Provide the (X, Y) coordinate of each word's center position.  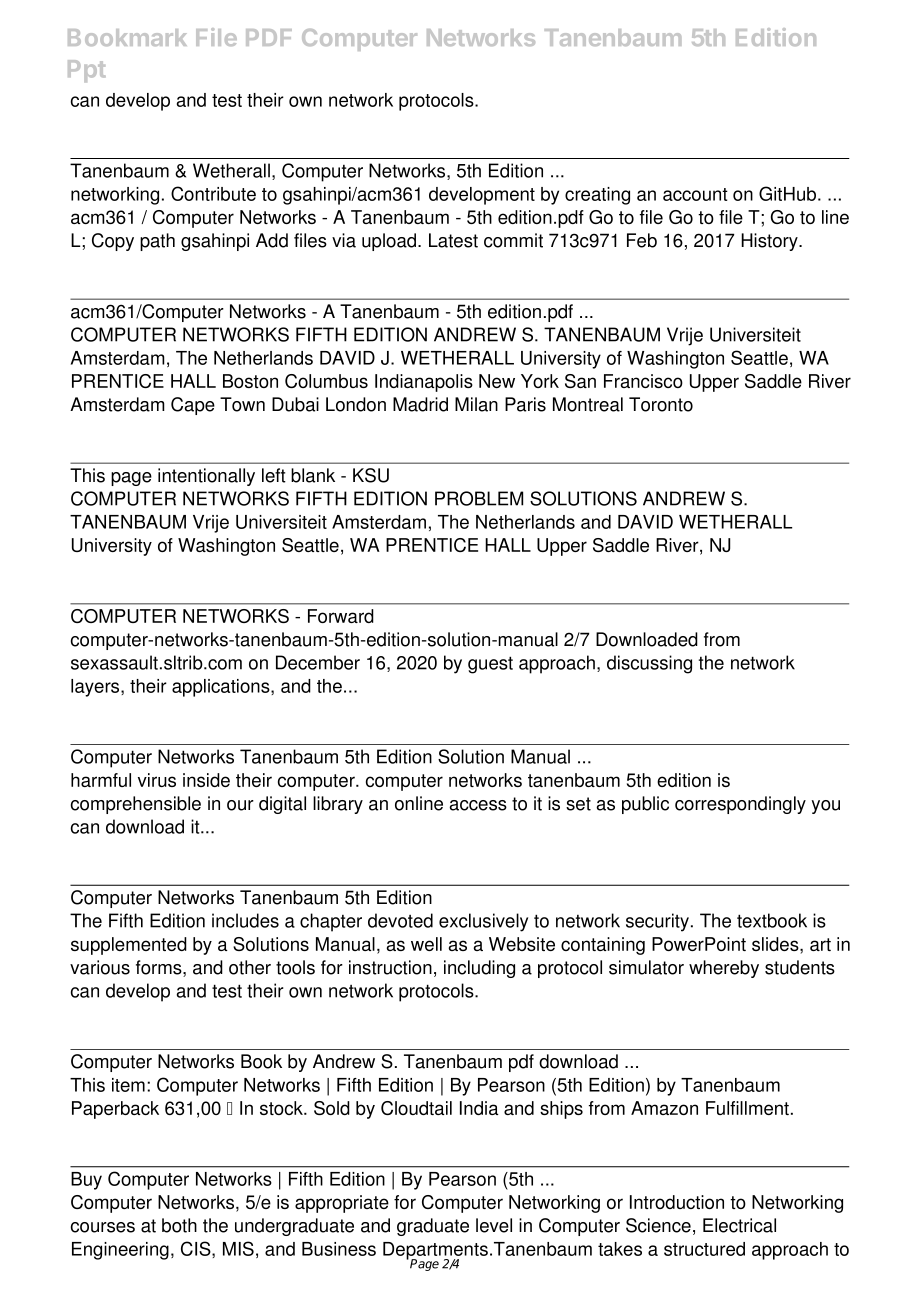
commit (513, 240)
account (695, 194)
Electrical (739, 1225)
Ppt (87, 71)
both (179, 1225)
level (494, 1225)
